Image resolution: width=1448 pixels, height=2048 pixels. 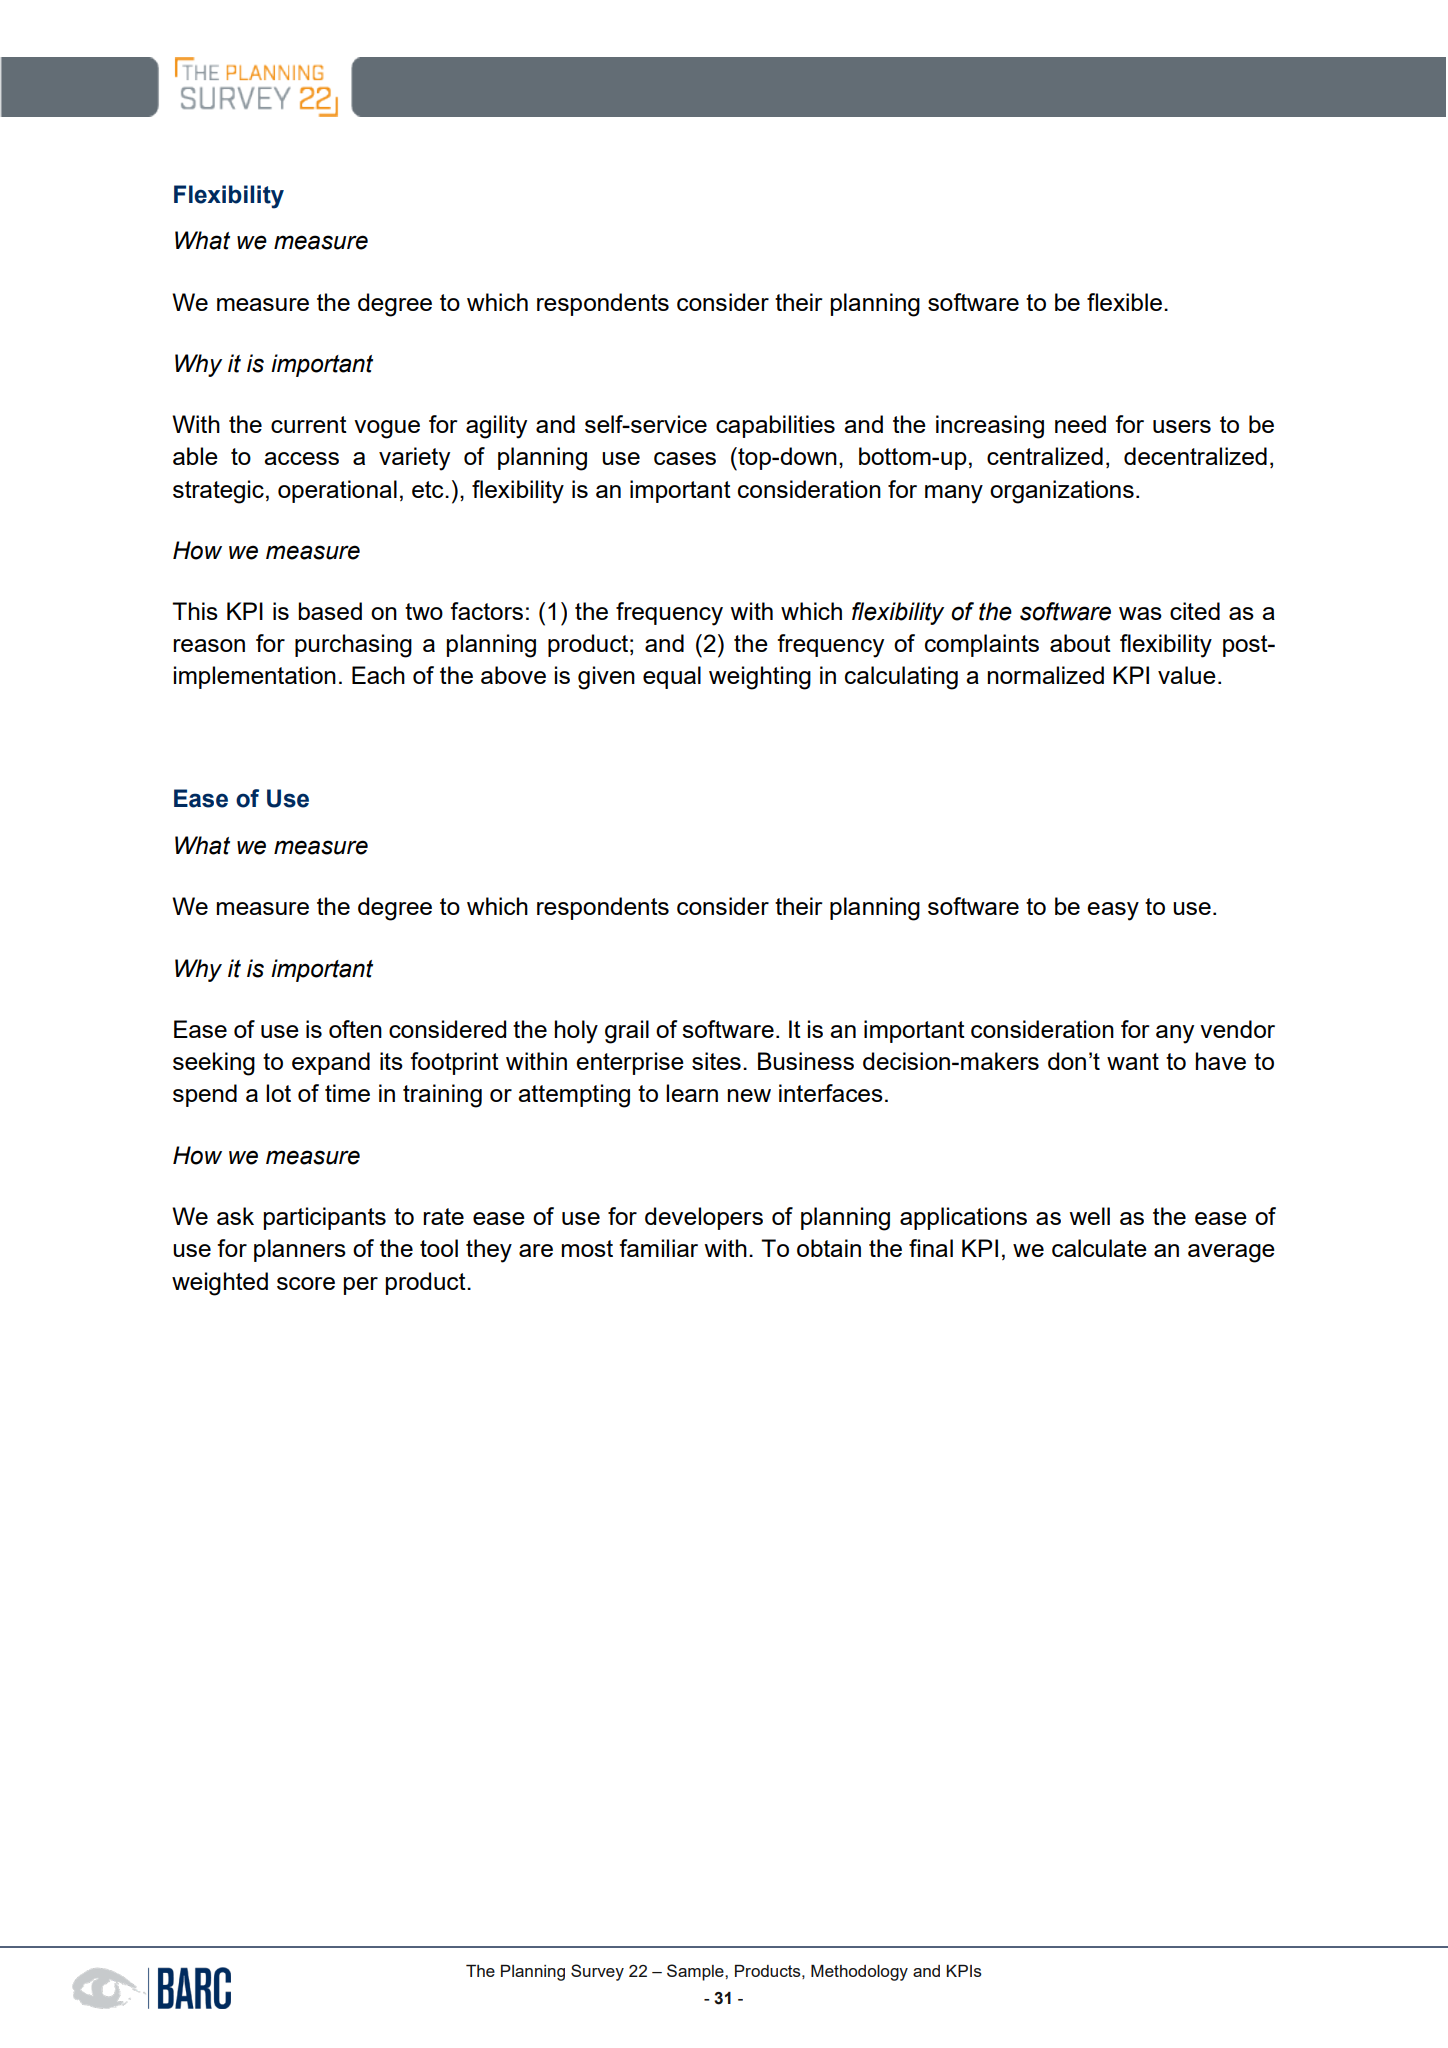 I want to click on Methodology, so click(x=859, y=1973).
